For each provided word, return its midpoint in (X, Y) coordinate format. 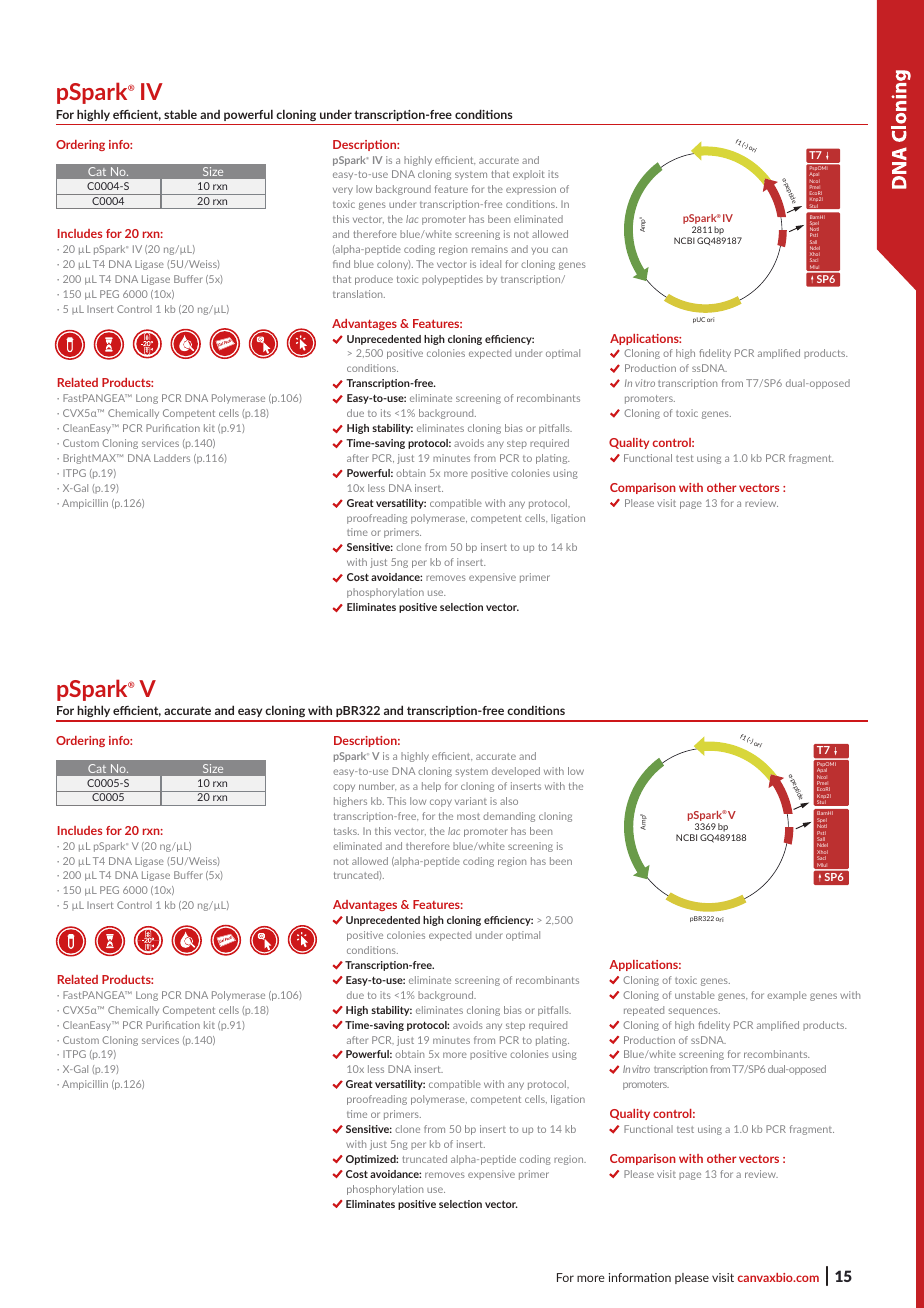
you (539, 251)
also (509, 801)
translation (359, 294)
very (343, 191)
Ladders (172, 458)
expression (531, 190)
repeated (644, 1011)
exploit (529, 175)
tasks (346, 831)
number (377, 786)
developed (516, 772)
